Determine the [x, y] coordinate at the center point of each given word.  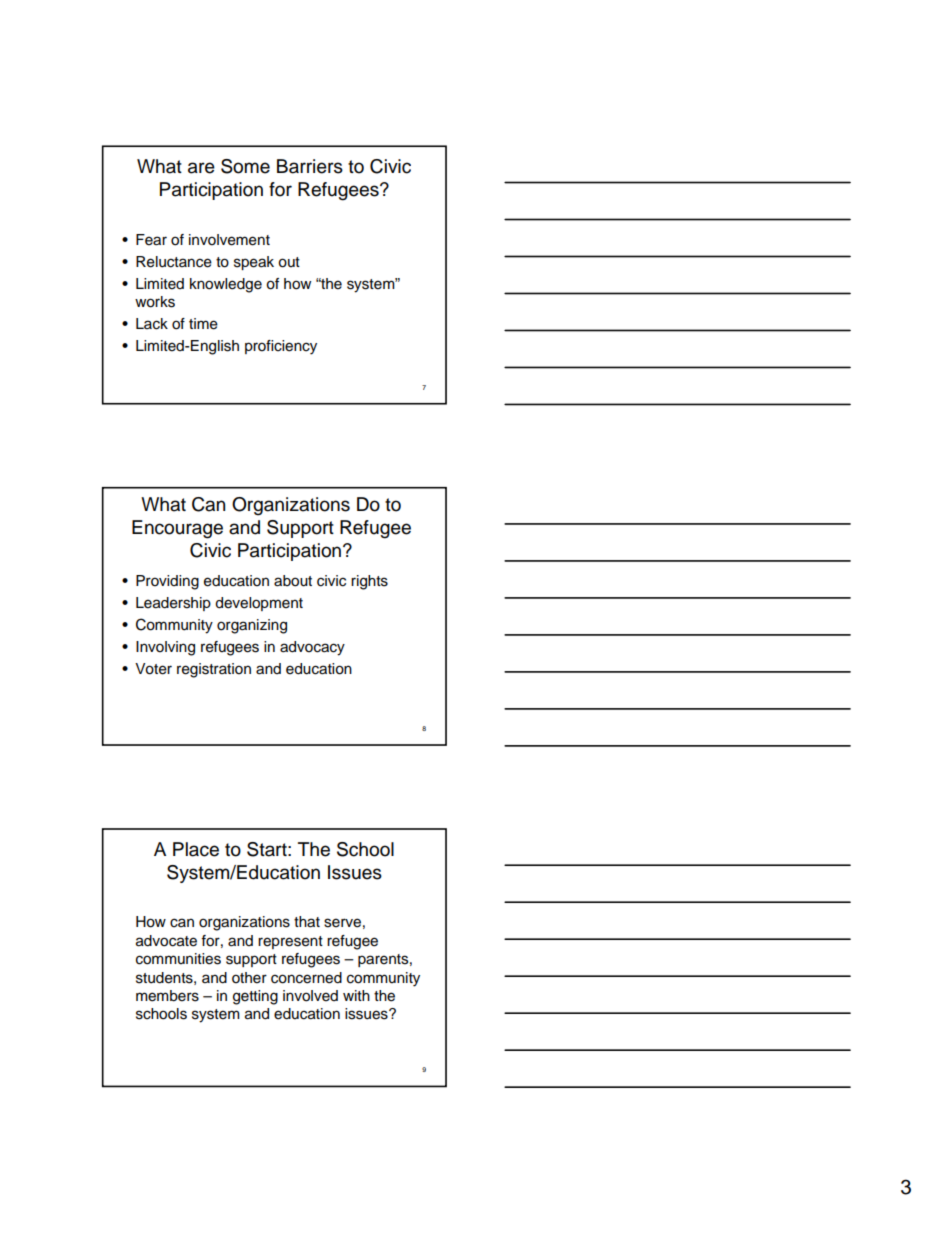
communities [178, 959]
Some [245, 166]
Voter [153, 669]
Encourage [177, 529]
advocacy [312, 648]
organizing [252, 626]
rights [369, 582]
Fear [151, 240]
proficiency [281, 347]
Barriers [310, 166]
